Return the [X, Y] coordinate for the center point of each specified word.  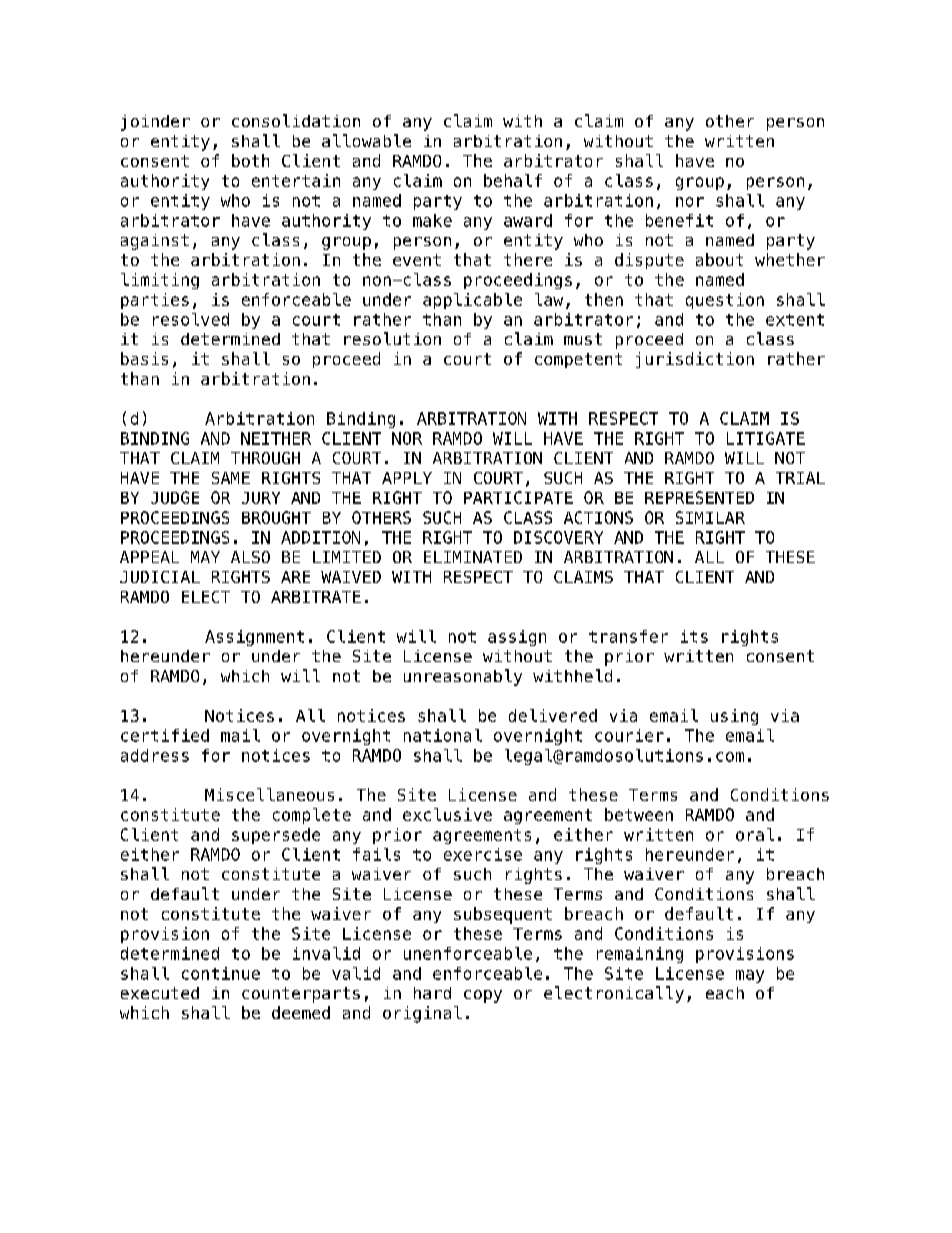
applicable [472, 301]
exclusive [447, 814]
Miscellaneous [269, 794]
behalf [513, 180]
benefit [679, 220]
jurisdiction [695, 360]
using [734, 717]
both [250, 160]
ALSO [250, 557]
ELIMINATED [473, 557]
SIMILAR [710, 517]
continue [221, 973]
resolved [191, 319]
